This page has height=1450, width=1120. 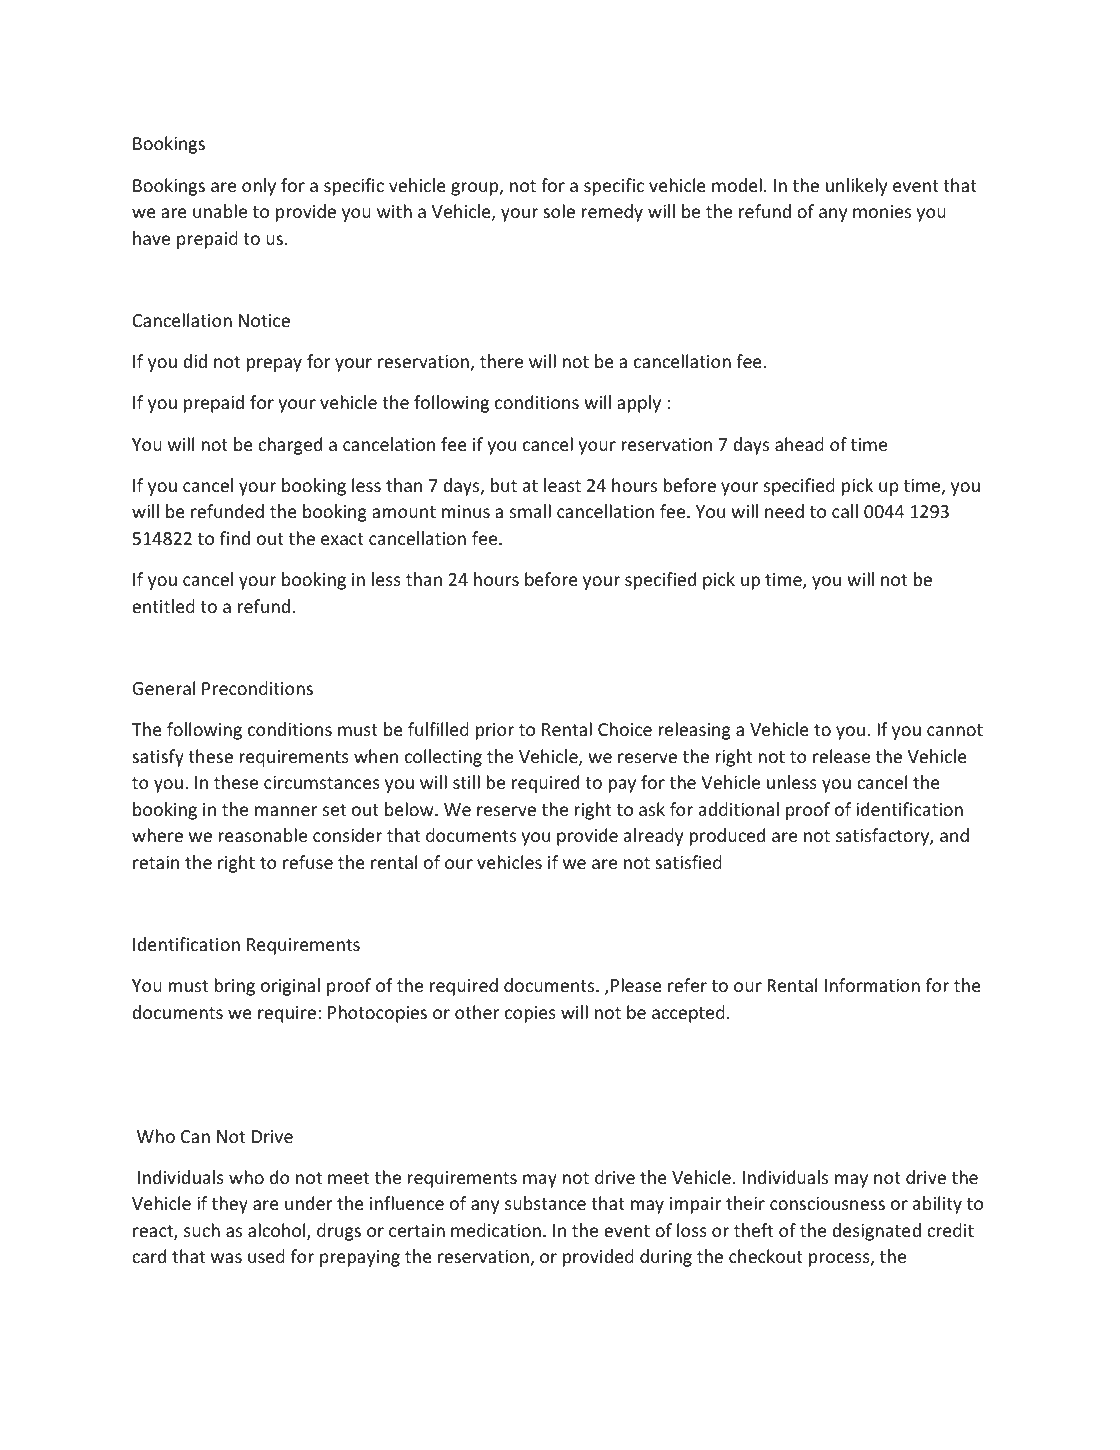 I want to click on unable, so click(x=220, y=211).
